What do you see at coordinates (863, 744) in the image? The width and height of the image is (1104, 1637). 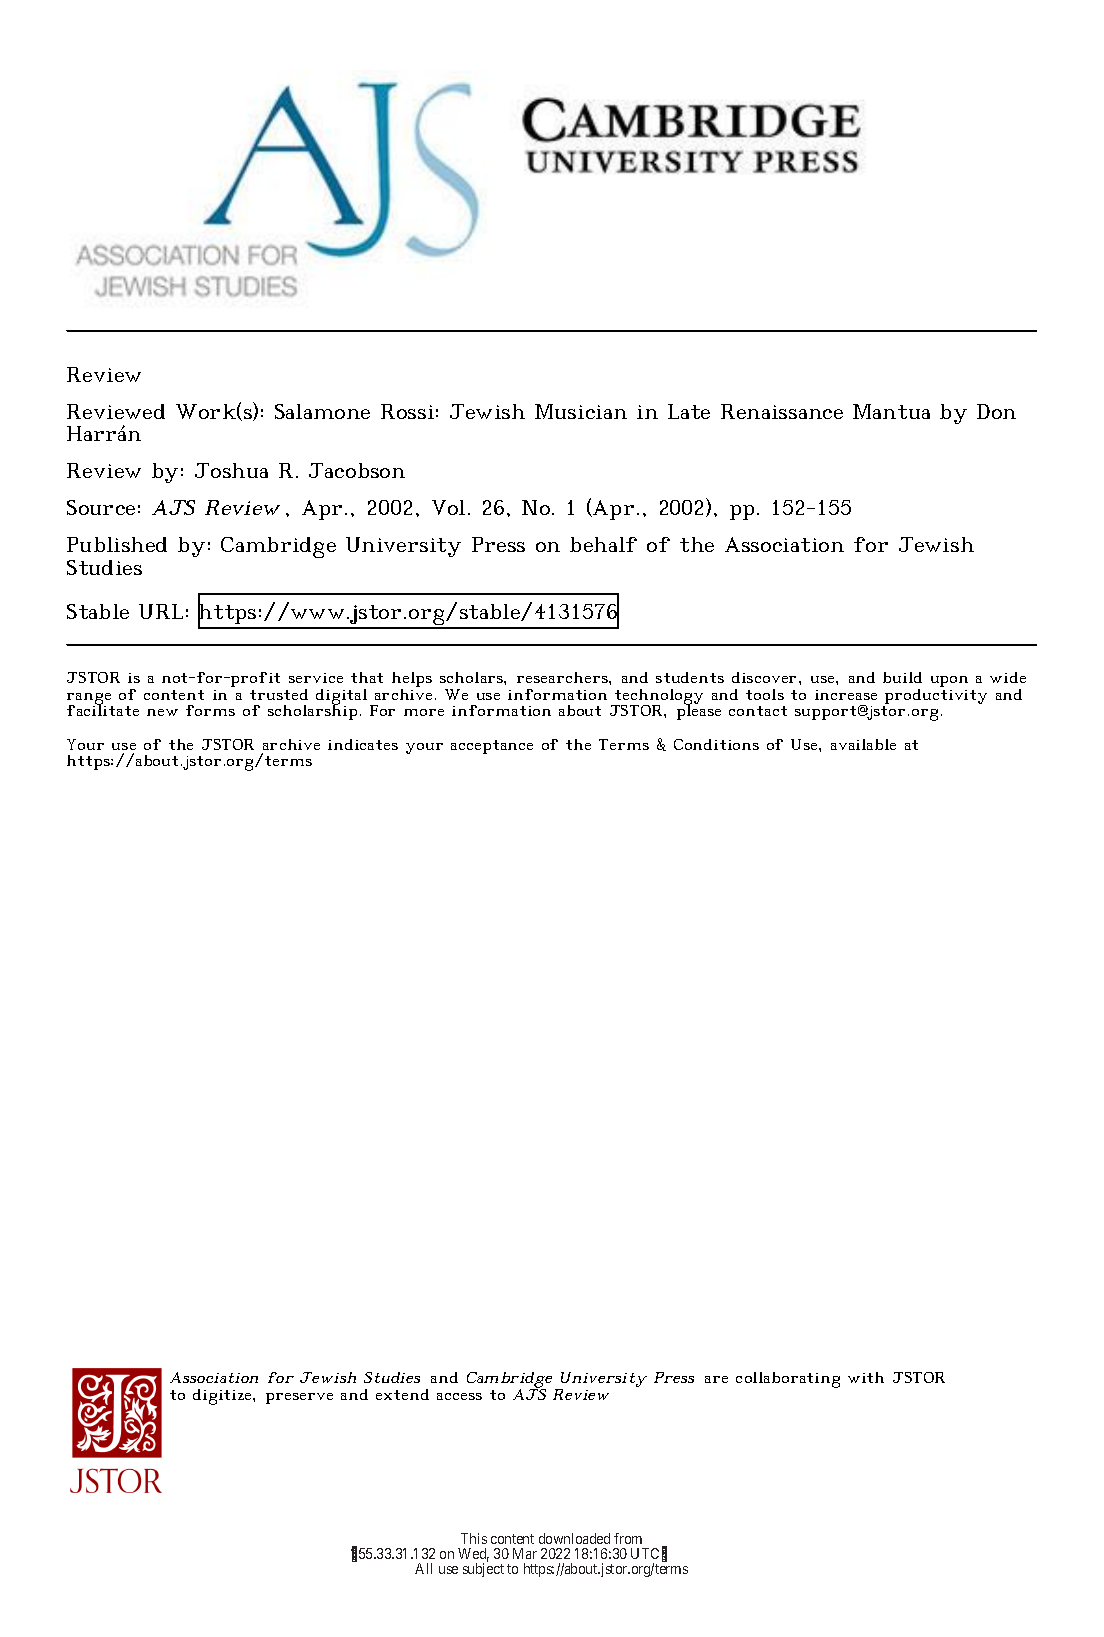 I see `available` at bounding box center [863, 744].
